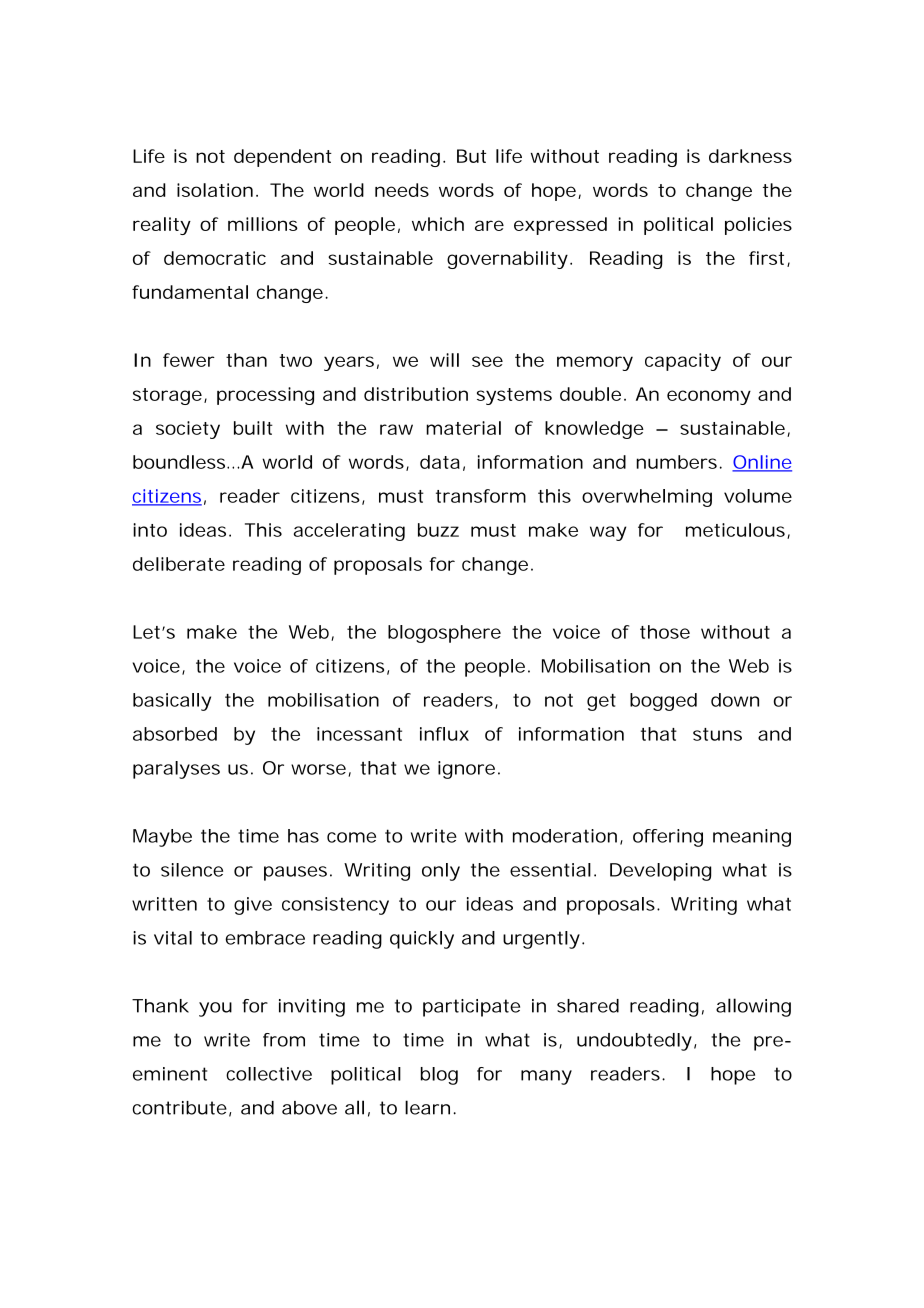 Image resolution: width=924 pixels, height=1308 pixels. What do you see at coordinates (179, 1108) in the screenshot?
I see `contribute` at bounding box center [179, 1108].
